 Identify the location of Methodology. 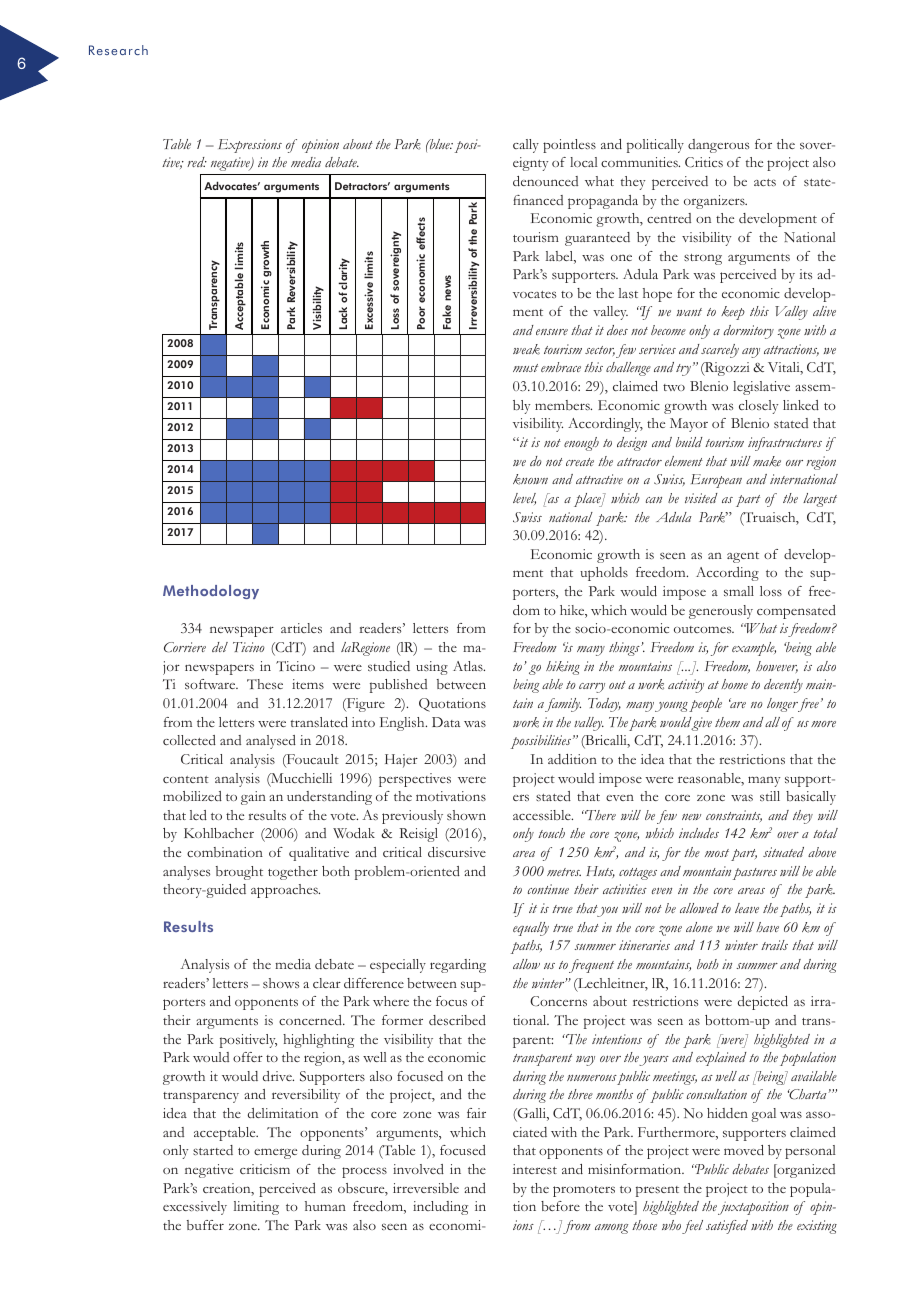
(211, 592).
